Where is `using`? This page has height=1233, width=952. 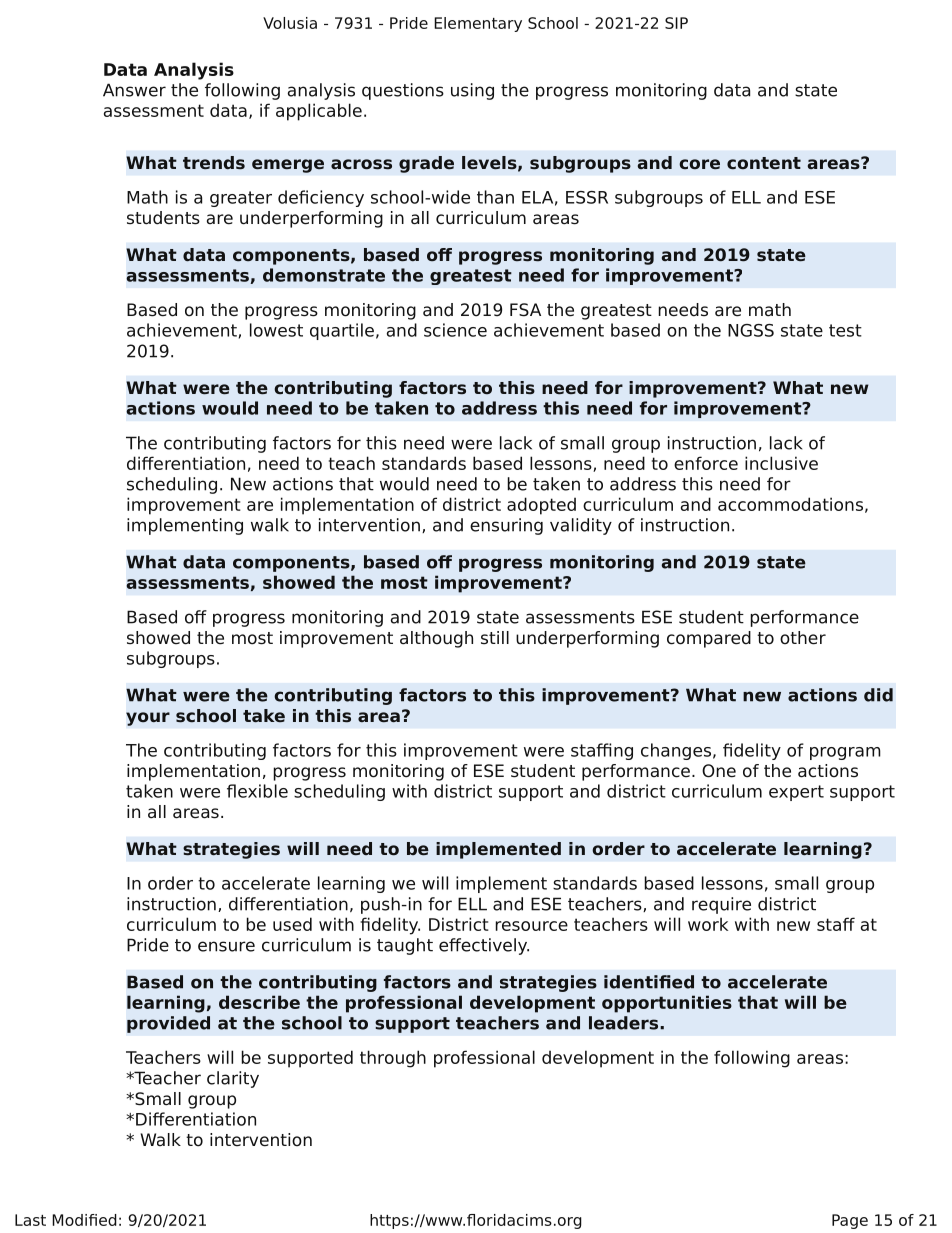
using is located at coordinates (472, 91).
